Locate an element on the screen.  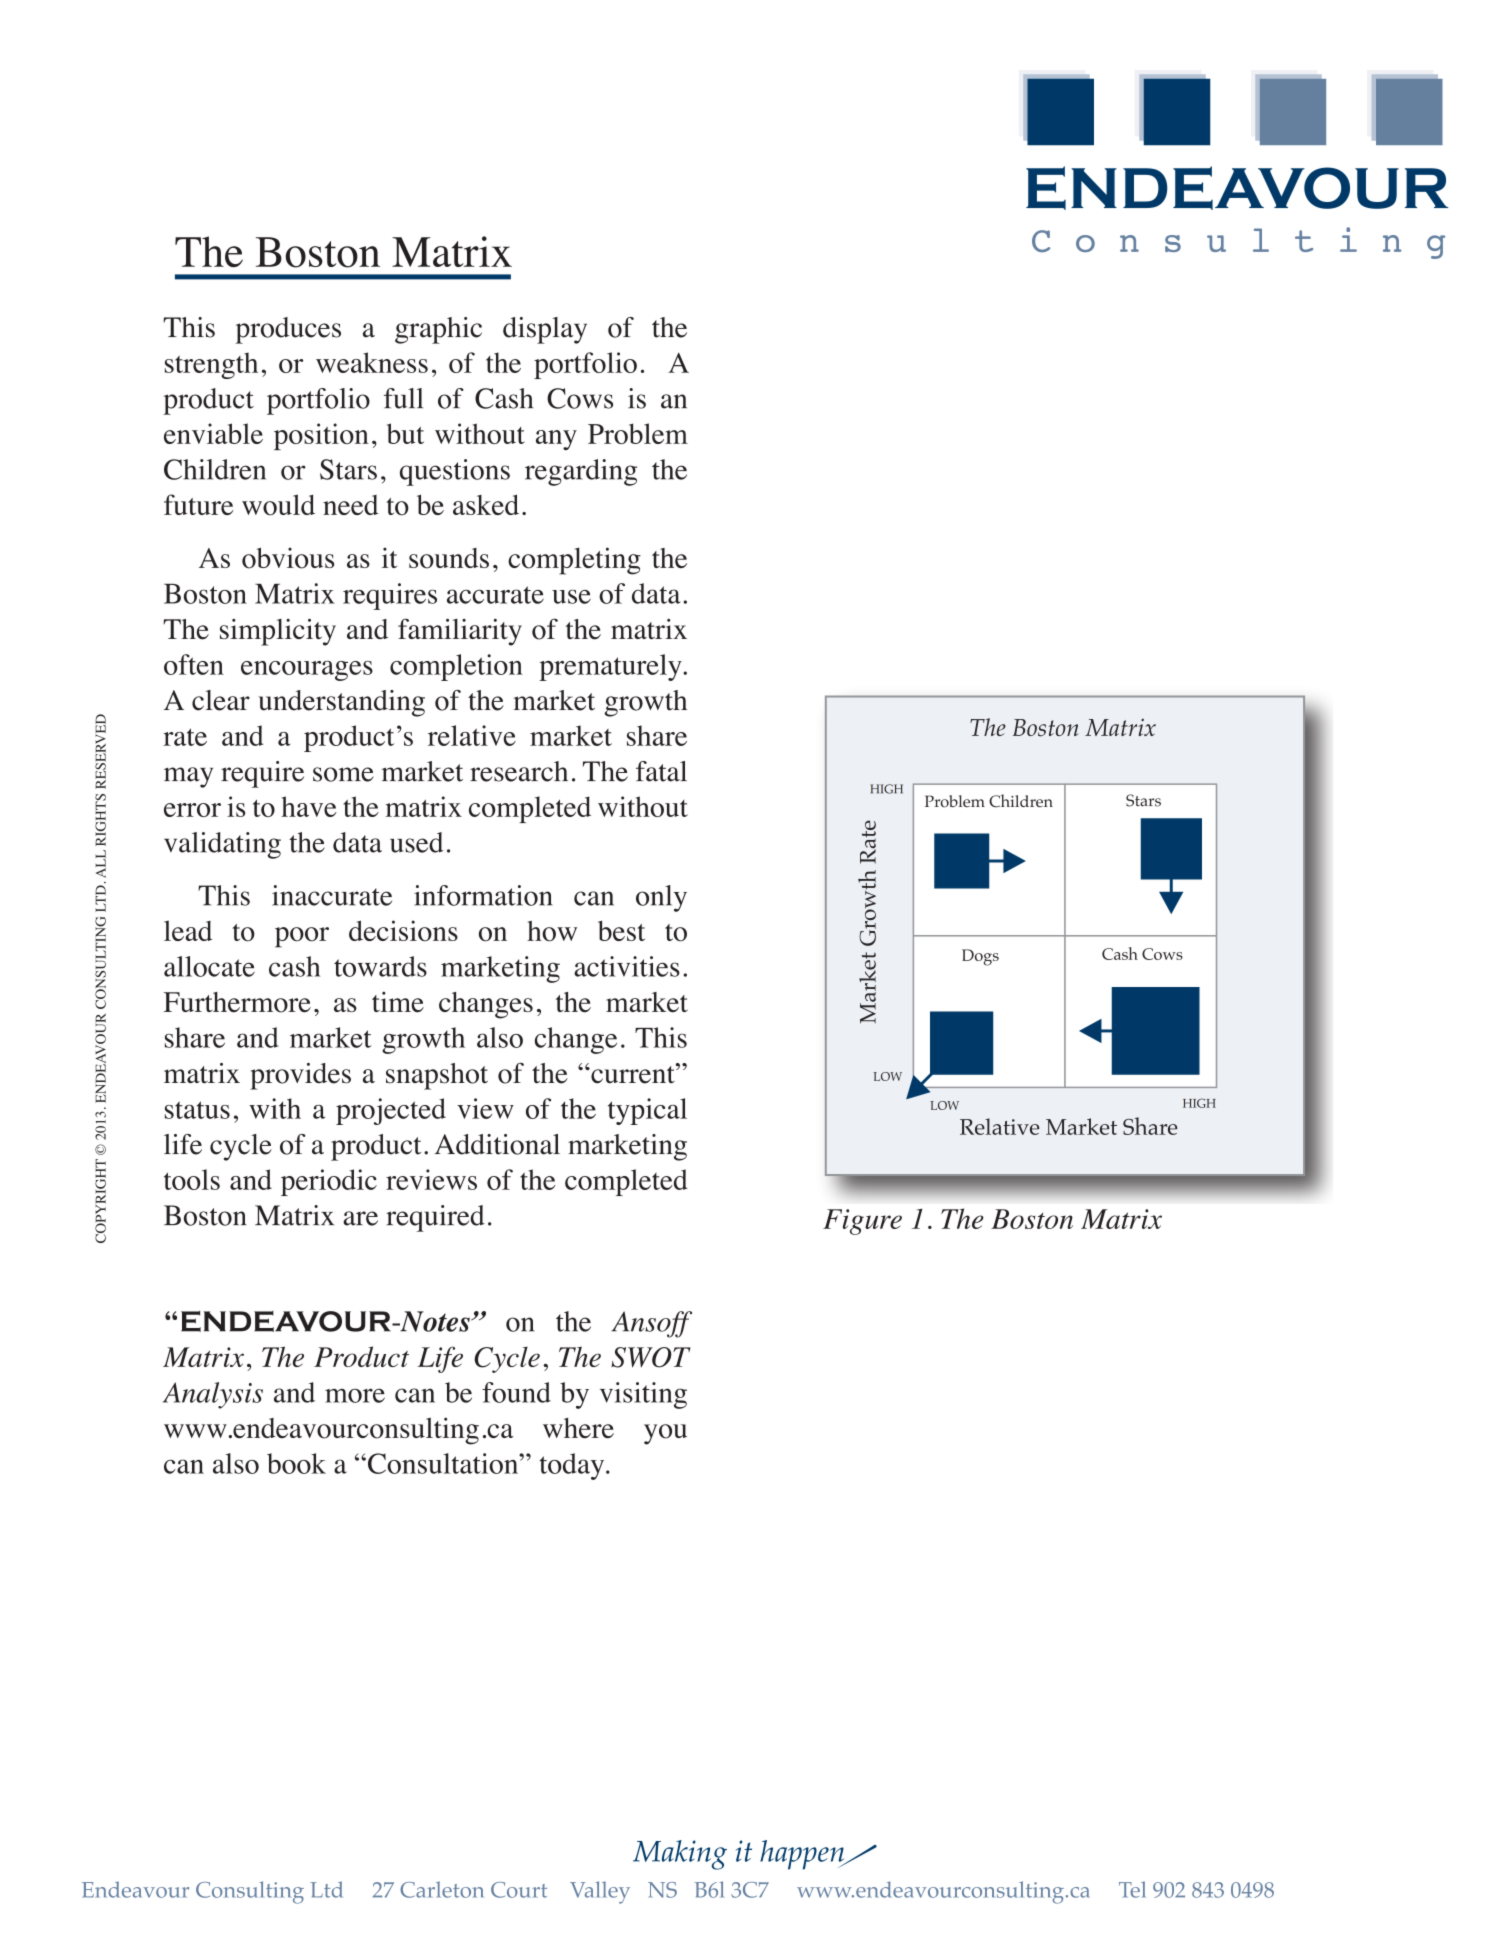
regarding is located at coordinates (581, 472).
